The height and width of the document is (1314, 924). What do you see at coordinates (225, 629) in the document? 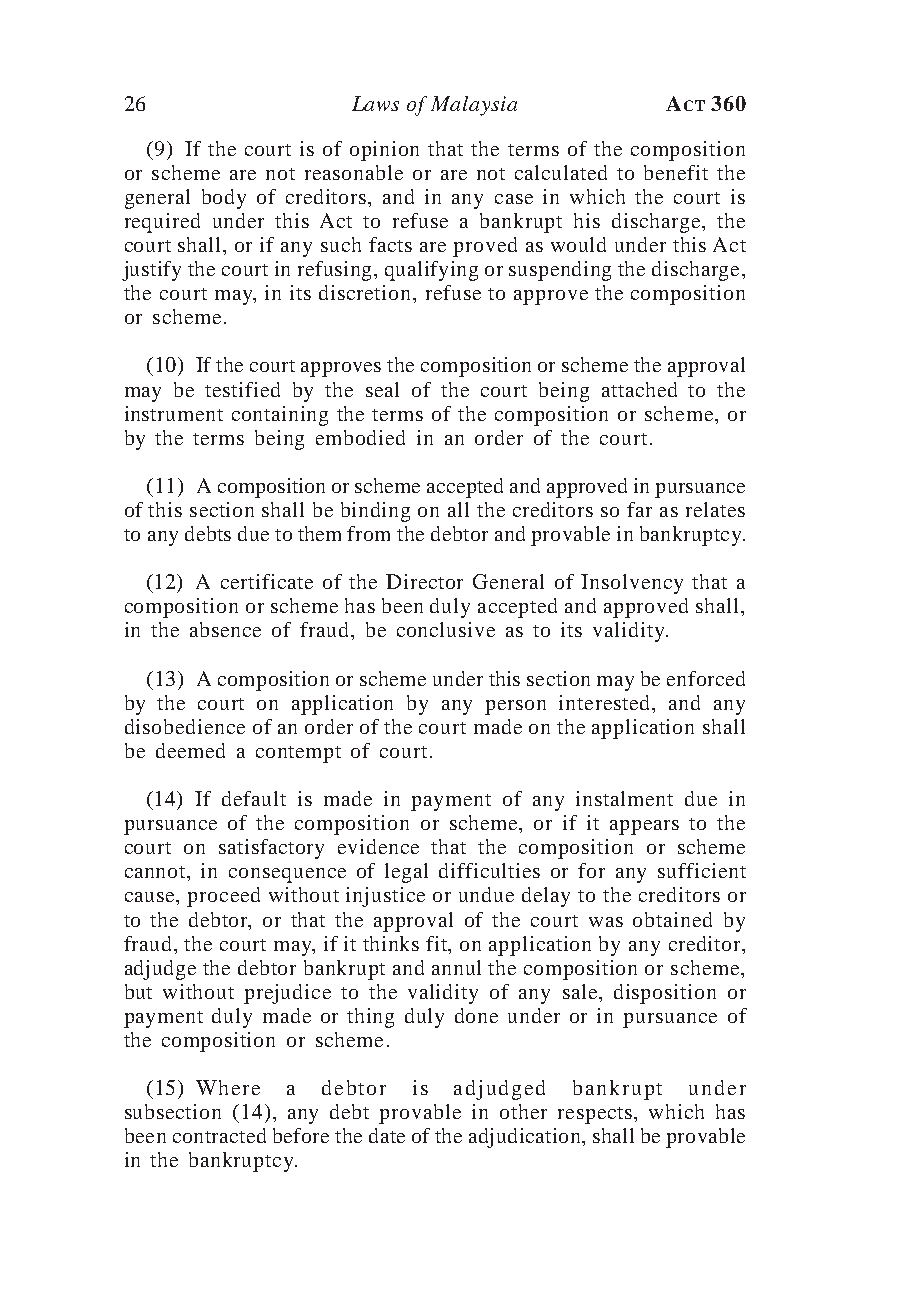
I see `absence` at bounding box center [225, 629].
